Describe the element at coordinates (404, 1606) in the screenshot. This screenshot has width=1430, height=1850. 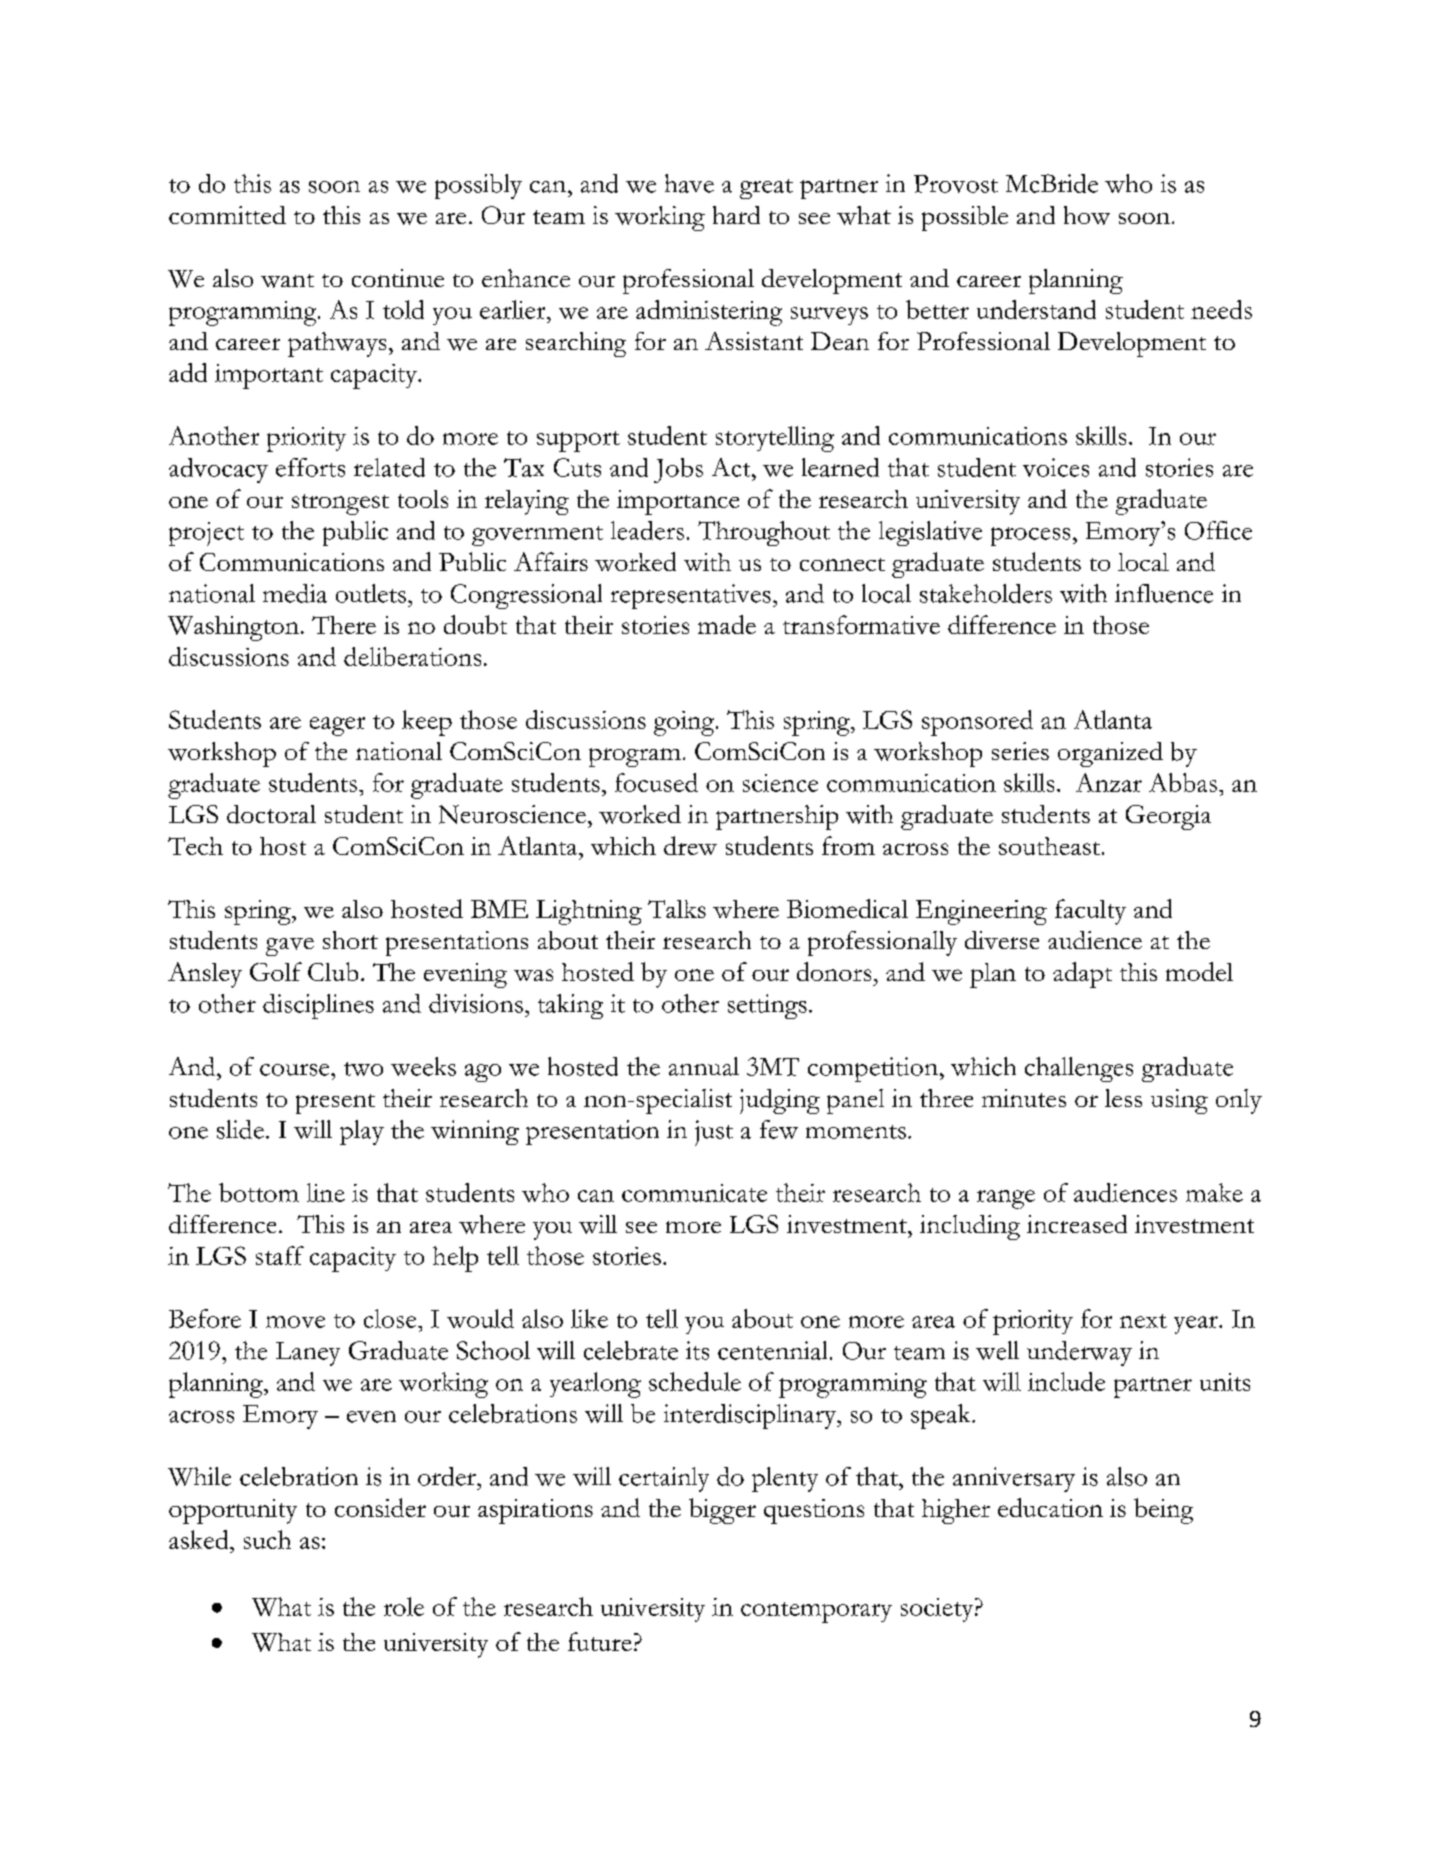
I see `role` at that location.
